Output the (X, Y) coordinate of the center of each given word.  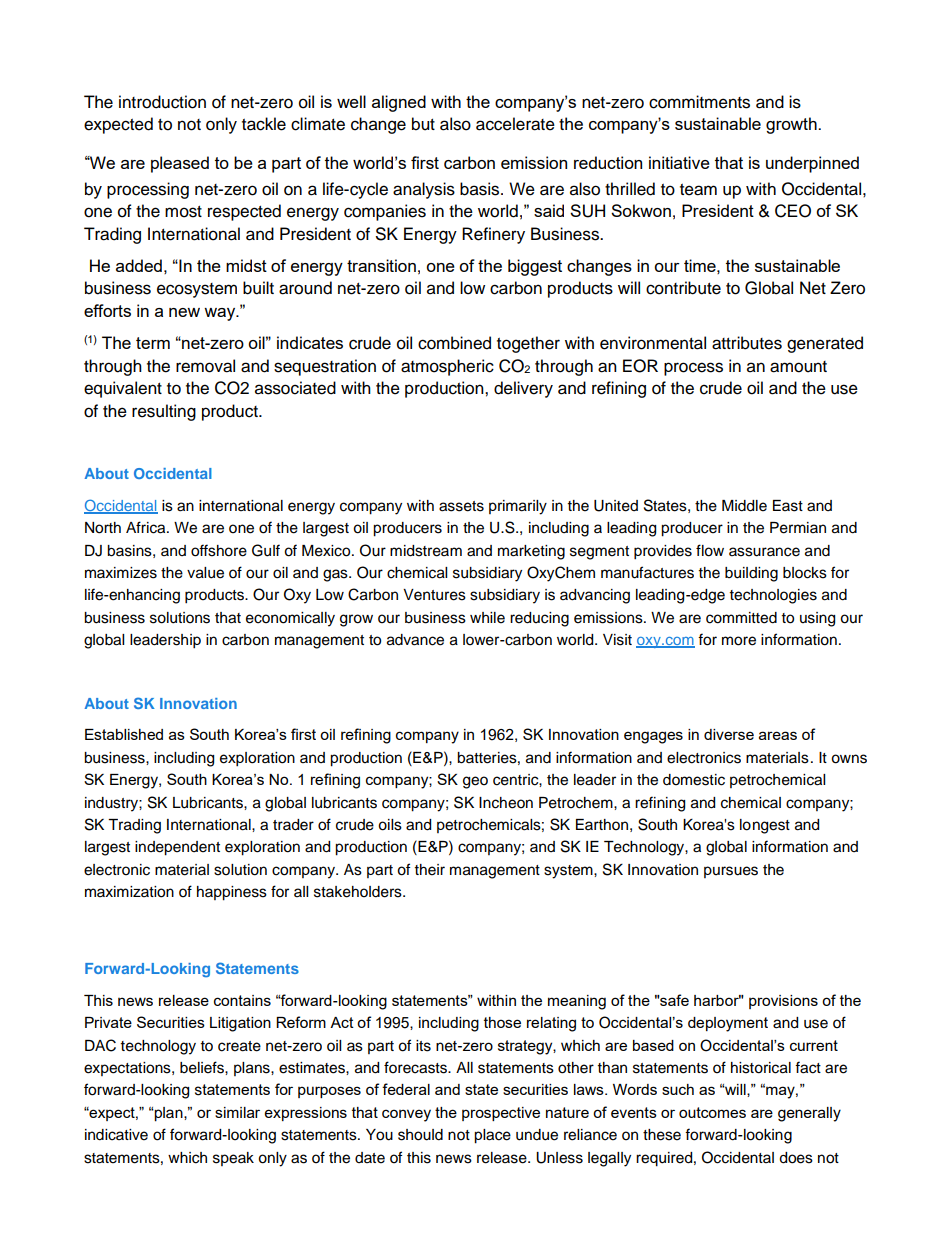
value (205, 573)
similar (237, 1112)
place (492, 1136)
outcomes (712, 1112)
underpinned (812, 164)
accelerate (515, 124)
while (487, 618)
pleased (180, 164)
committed (741, 618)
